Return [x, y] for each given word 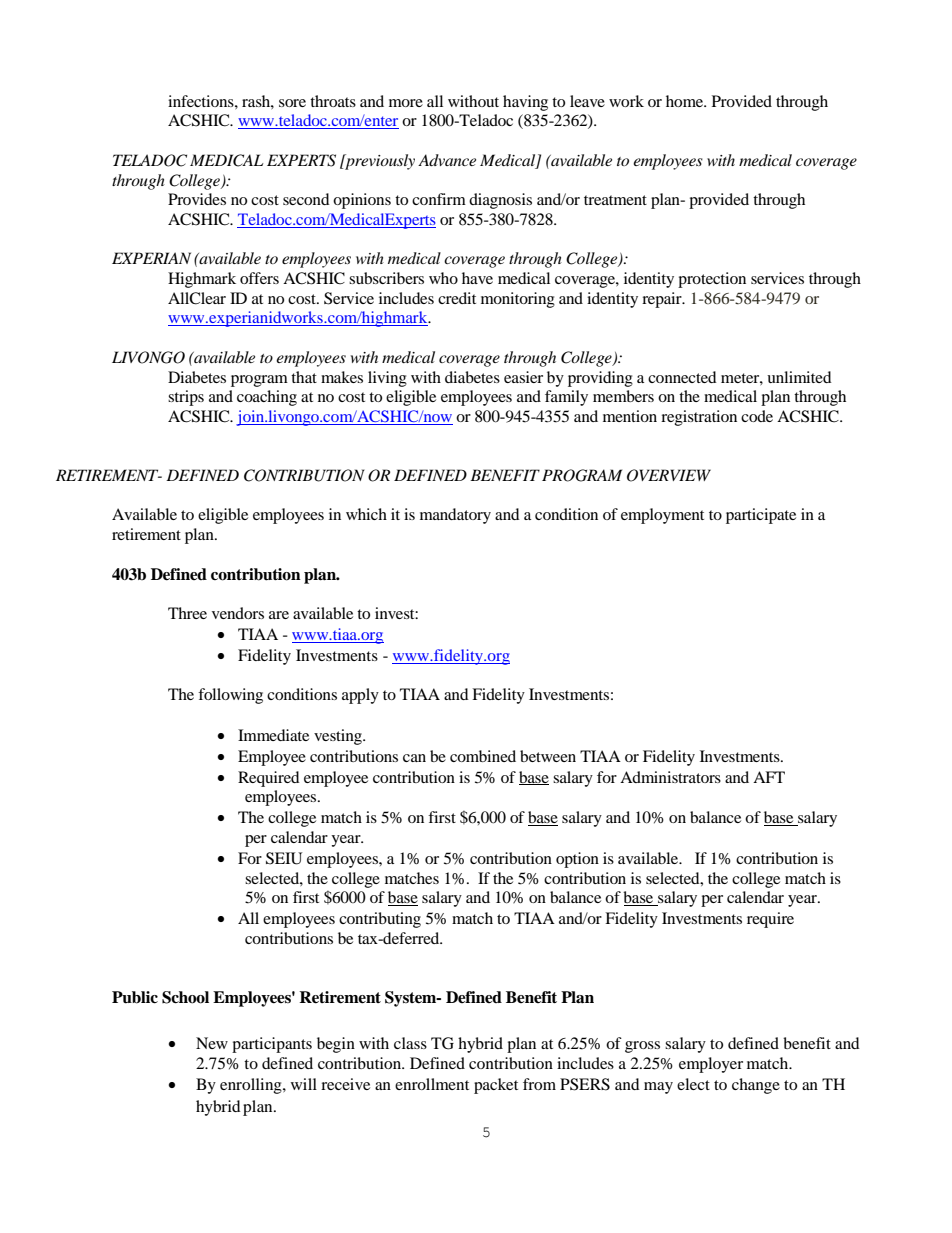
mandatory [455, 516]
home [685, 101]
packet [496, 1086]
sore [292, 103]
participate [761, 516]
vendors [238, 613]
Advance [447, 160]
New [212, 1043]
